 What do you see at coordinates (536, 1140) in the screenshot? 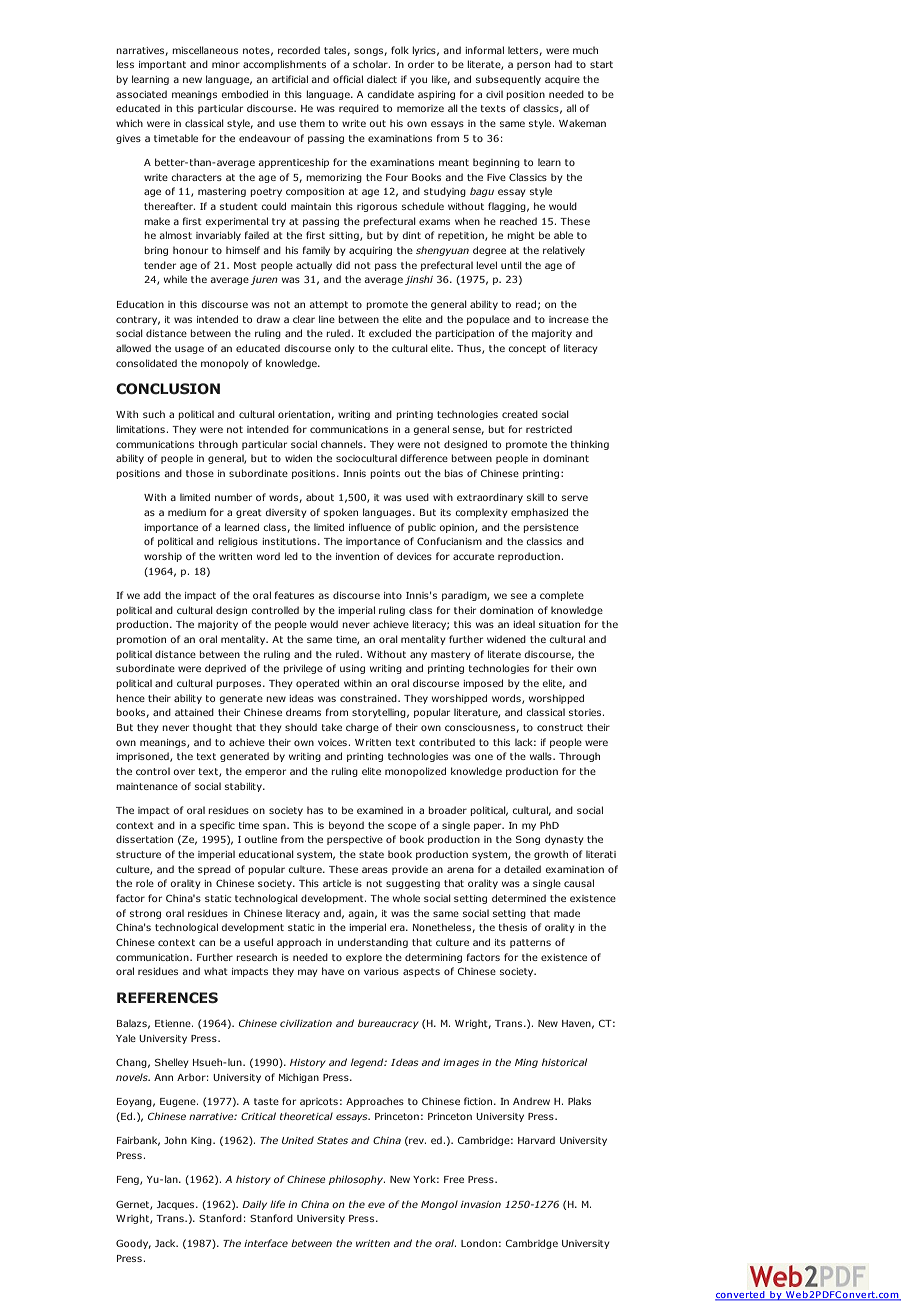
I see `Harvard` at bounding box center [536, 1140].
